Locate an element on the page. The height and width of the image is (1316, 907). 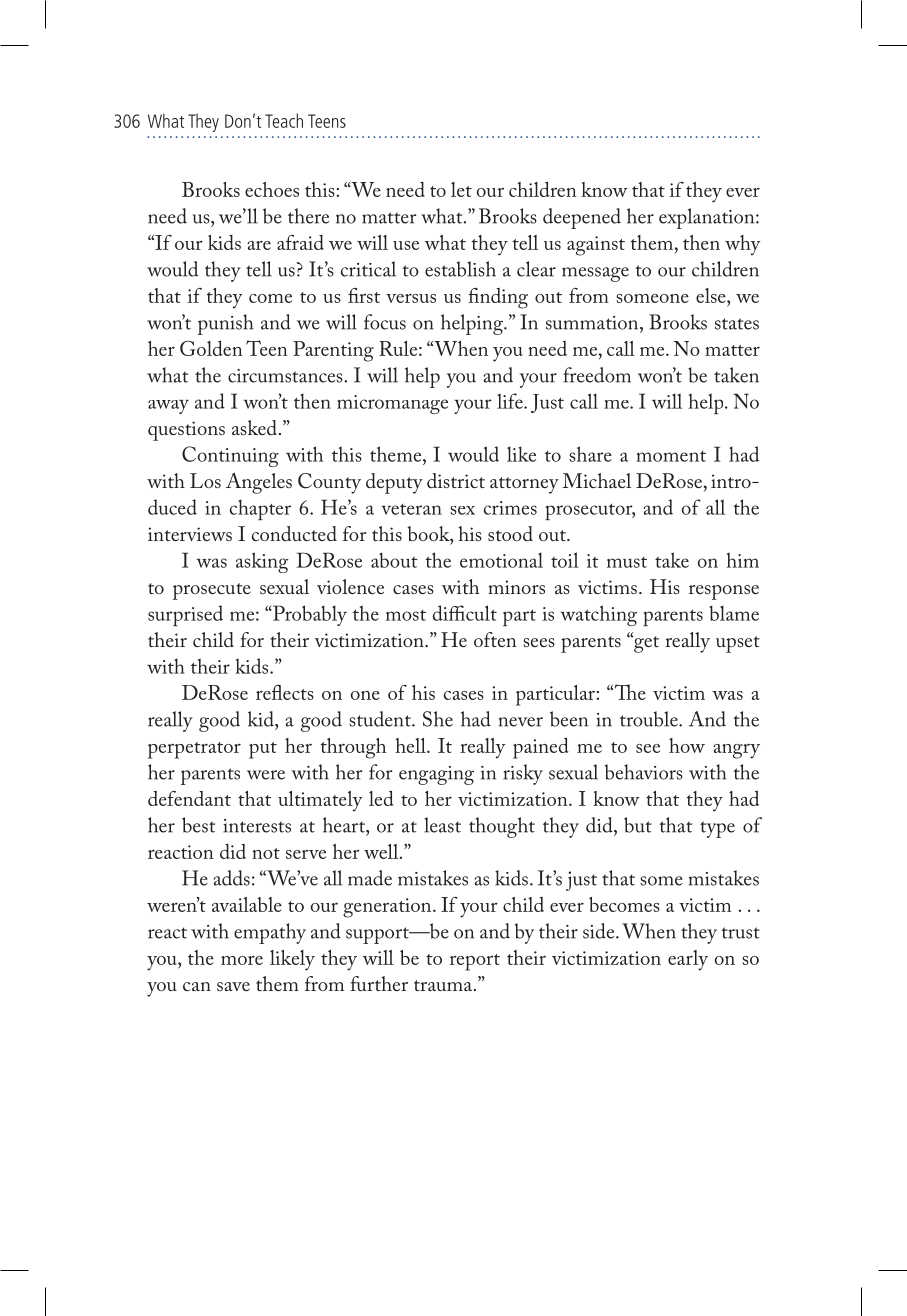
engaging is located at coordinates (436, 775).
